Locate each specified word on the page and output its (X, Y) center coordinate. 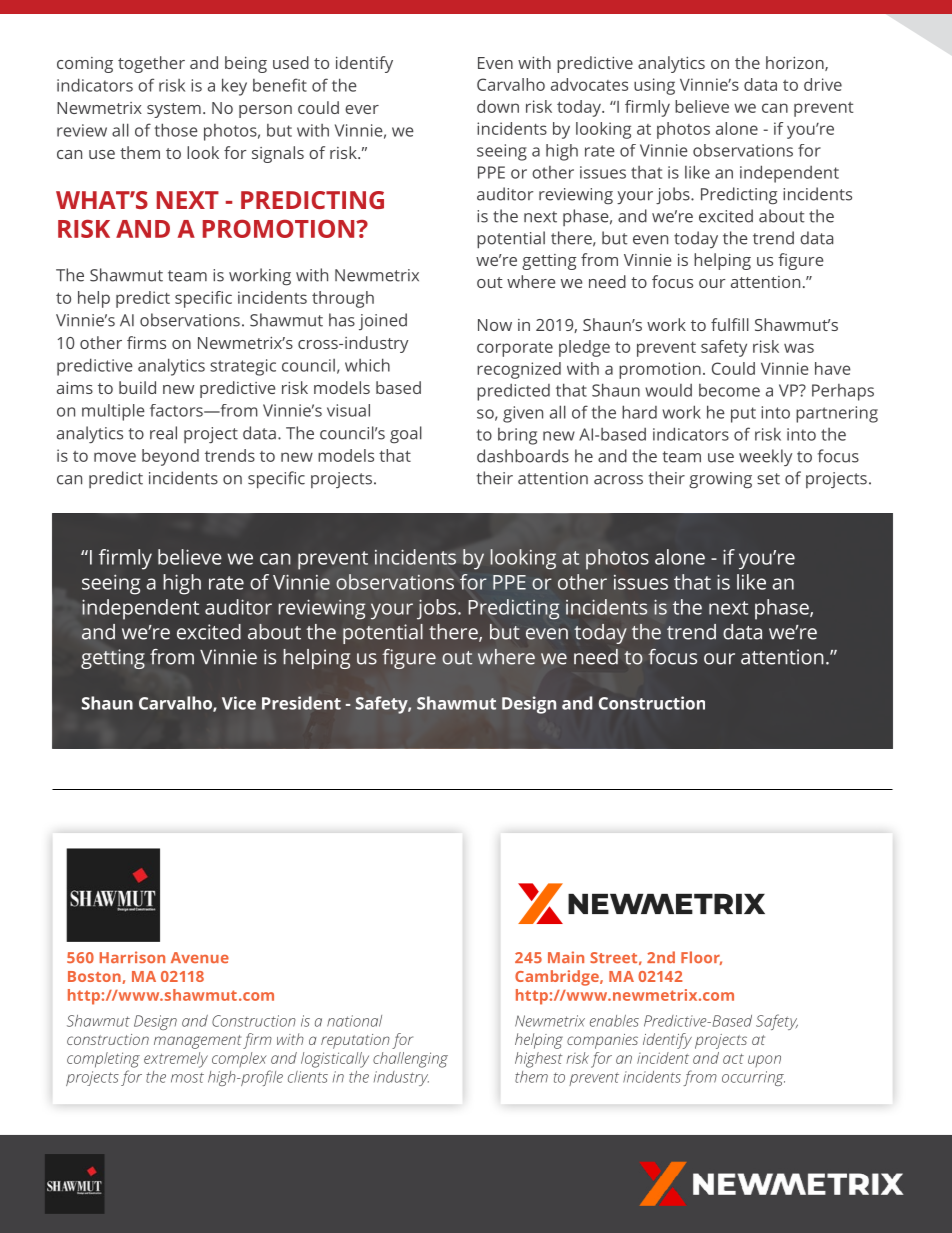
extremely (176, 1060)
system (174, 110)
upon (764, 1061)
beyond (170, 457)
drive (823, 84)
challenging (410, 1060)
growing (720, 480)
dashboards (523, 456)
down (498, 106)
